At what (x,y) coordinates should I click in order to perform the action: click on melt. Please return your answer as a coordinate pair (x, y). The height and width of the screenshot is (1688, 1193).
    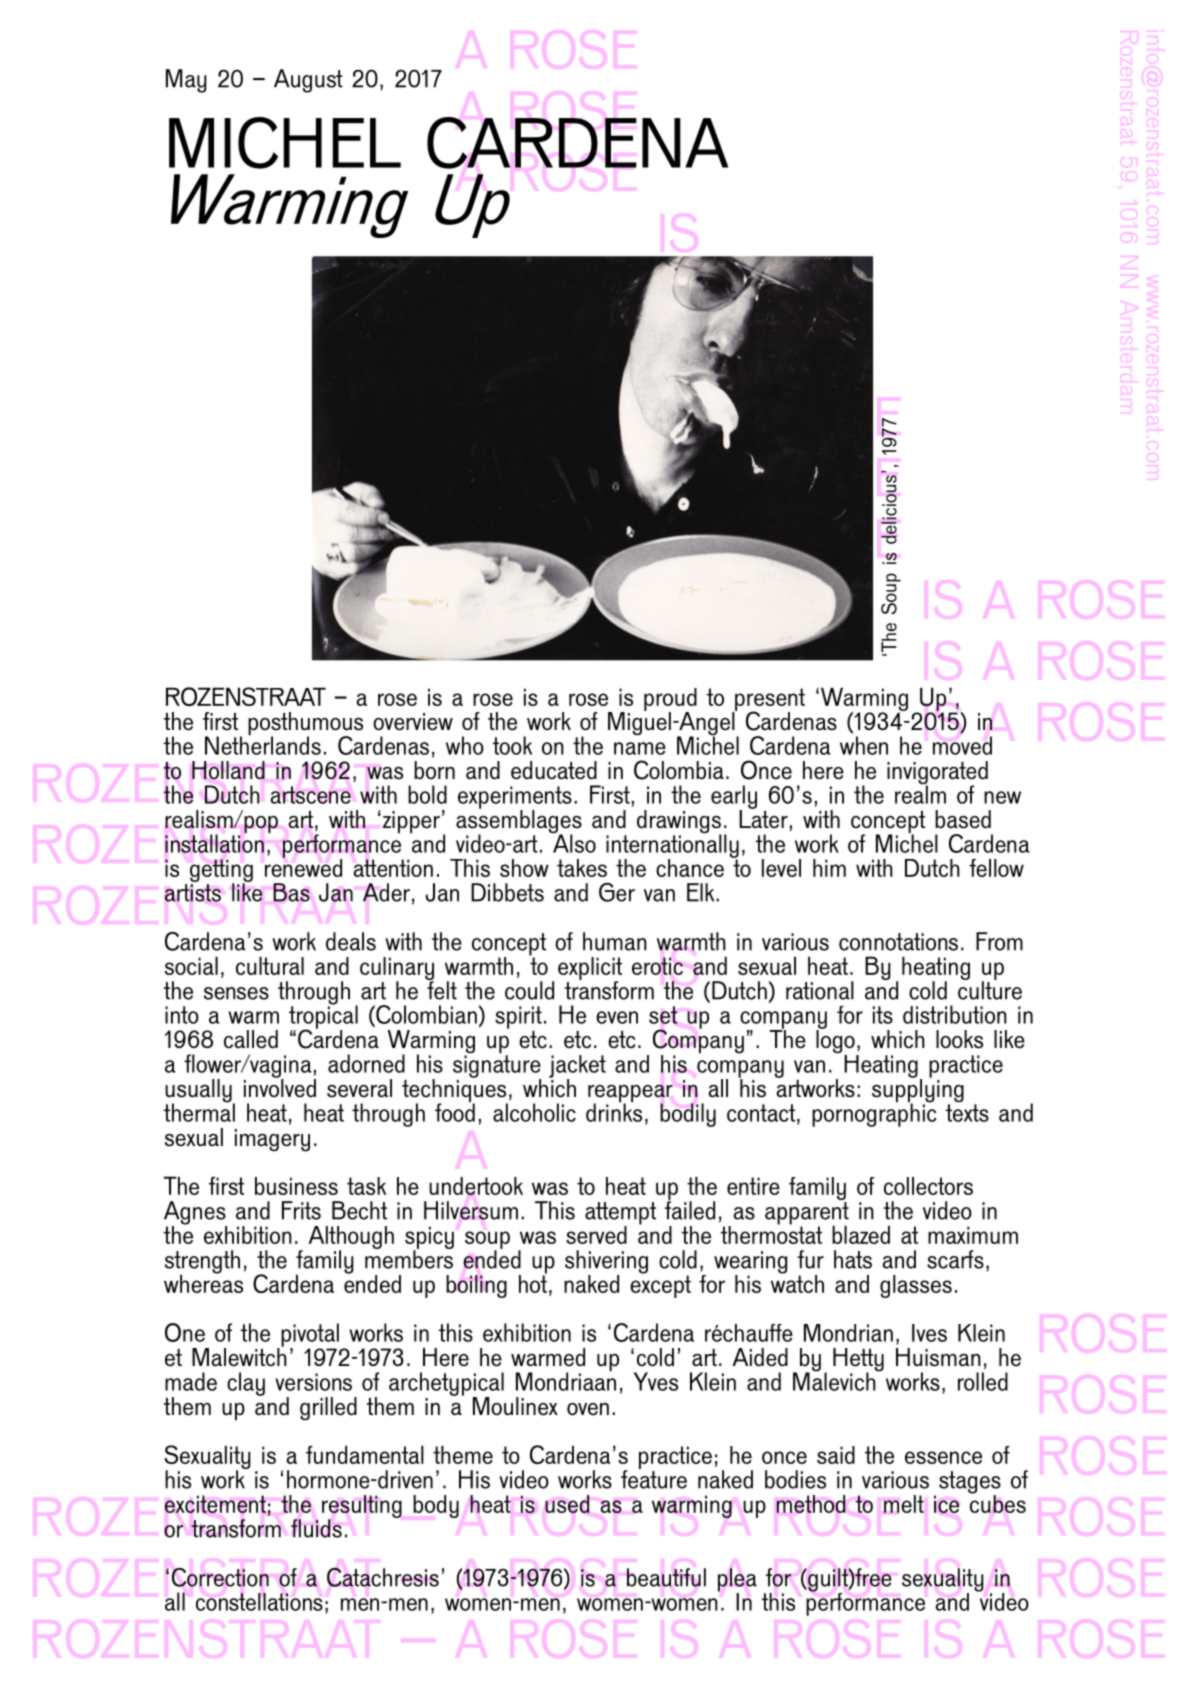
    Looking at the image, I should click on (904, 1504).
